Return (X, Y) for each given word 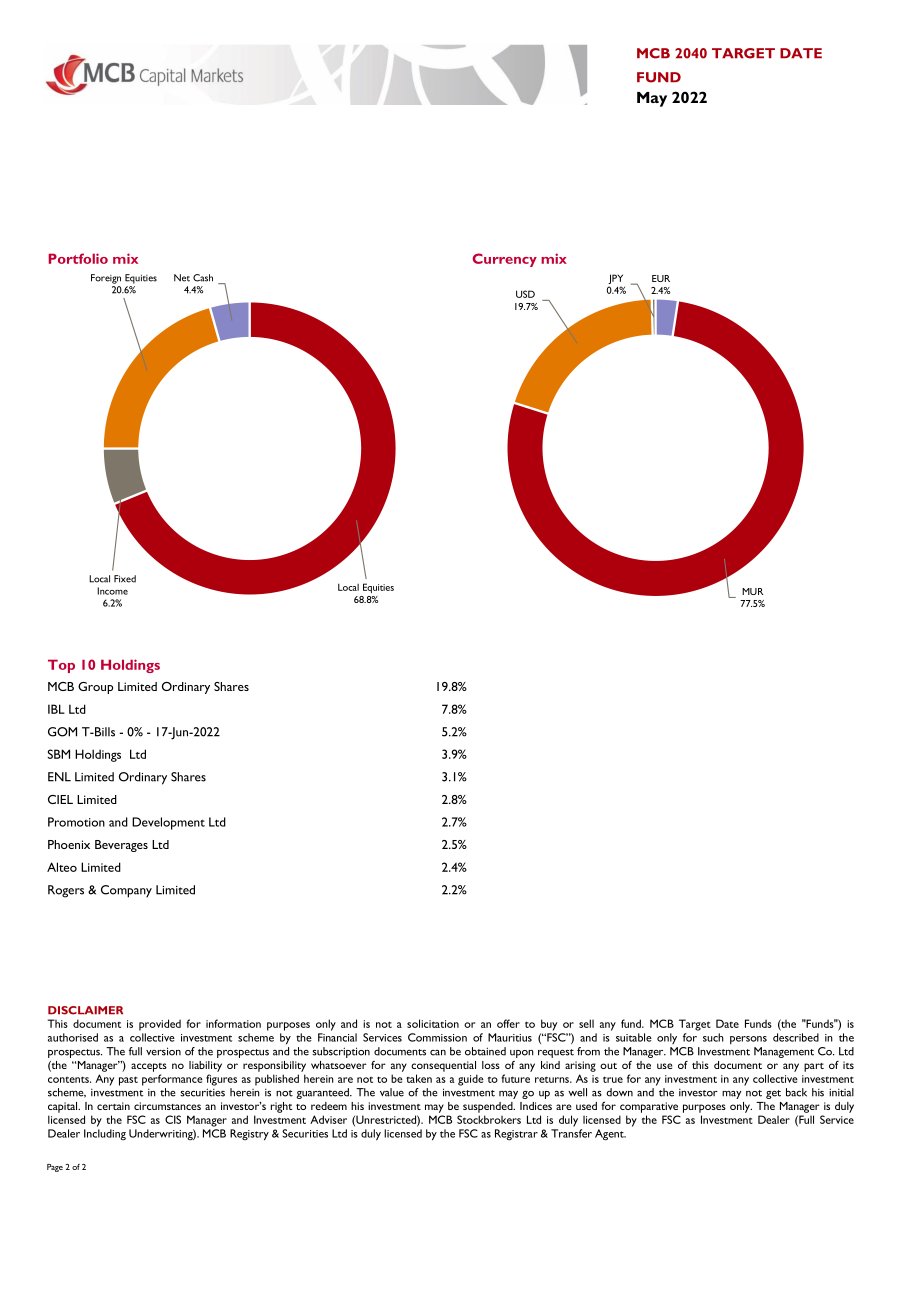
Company (126, 891)
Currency (504, 260)
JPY (615, 280)
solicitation (433, 1023)
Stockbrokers (489, 1119)
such (713, 1037)
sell (586, 1023)
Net (182, 278)
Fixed (125, 579)
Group (95, 688)
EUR (661, 278)
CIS (173, 1119)
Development (168, 823)
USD (525, 294)
